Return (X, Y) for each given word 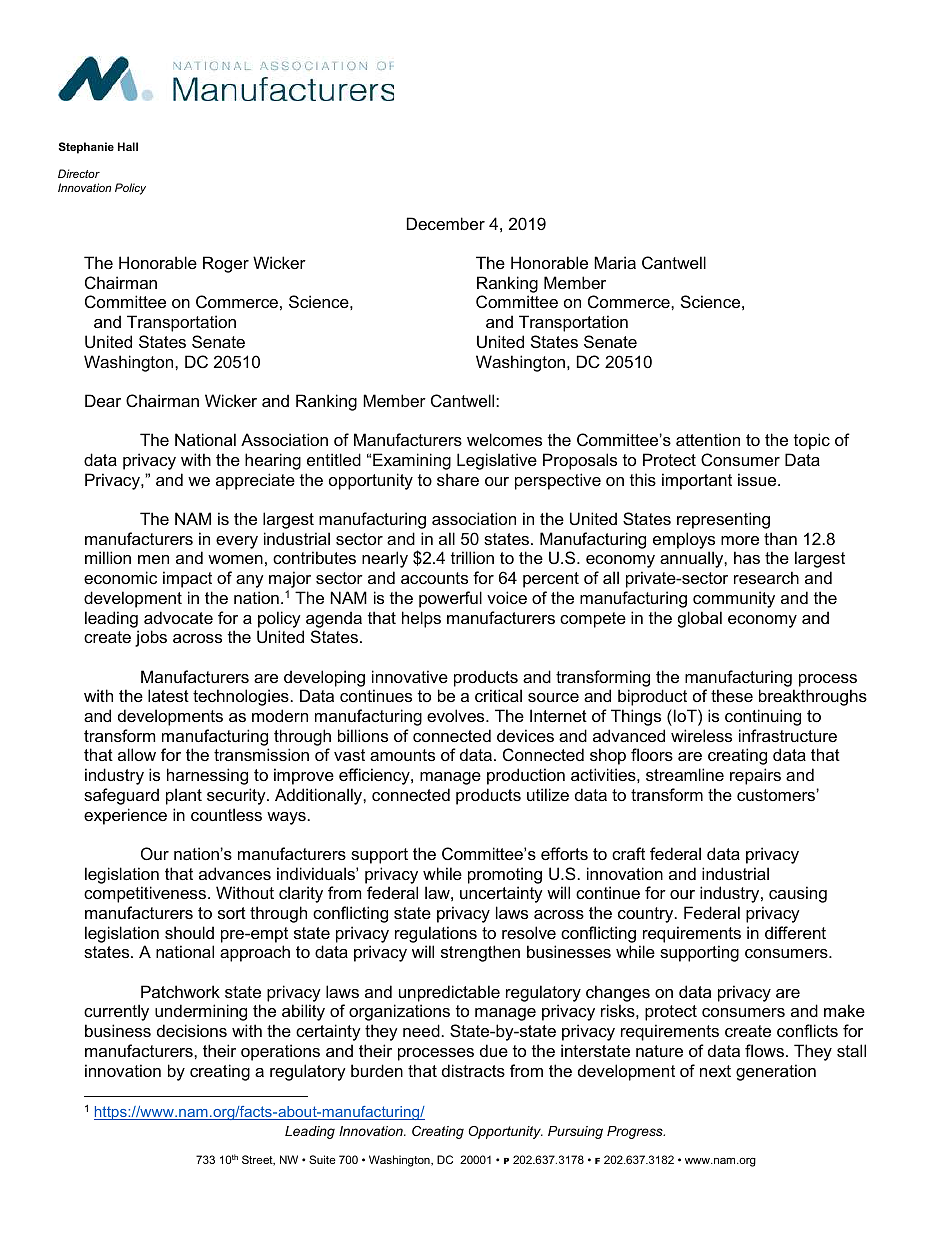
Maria (615, 262)
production (526, 776)
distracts (473, 1070)
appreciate (255, 481)
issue (758, 479)
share (458, 479)
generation (776, 1072)
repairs (755, 776)
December (446, 223)
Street (258, 1160)
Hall (128, 146)
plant (184, 796)
